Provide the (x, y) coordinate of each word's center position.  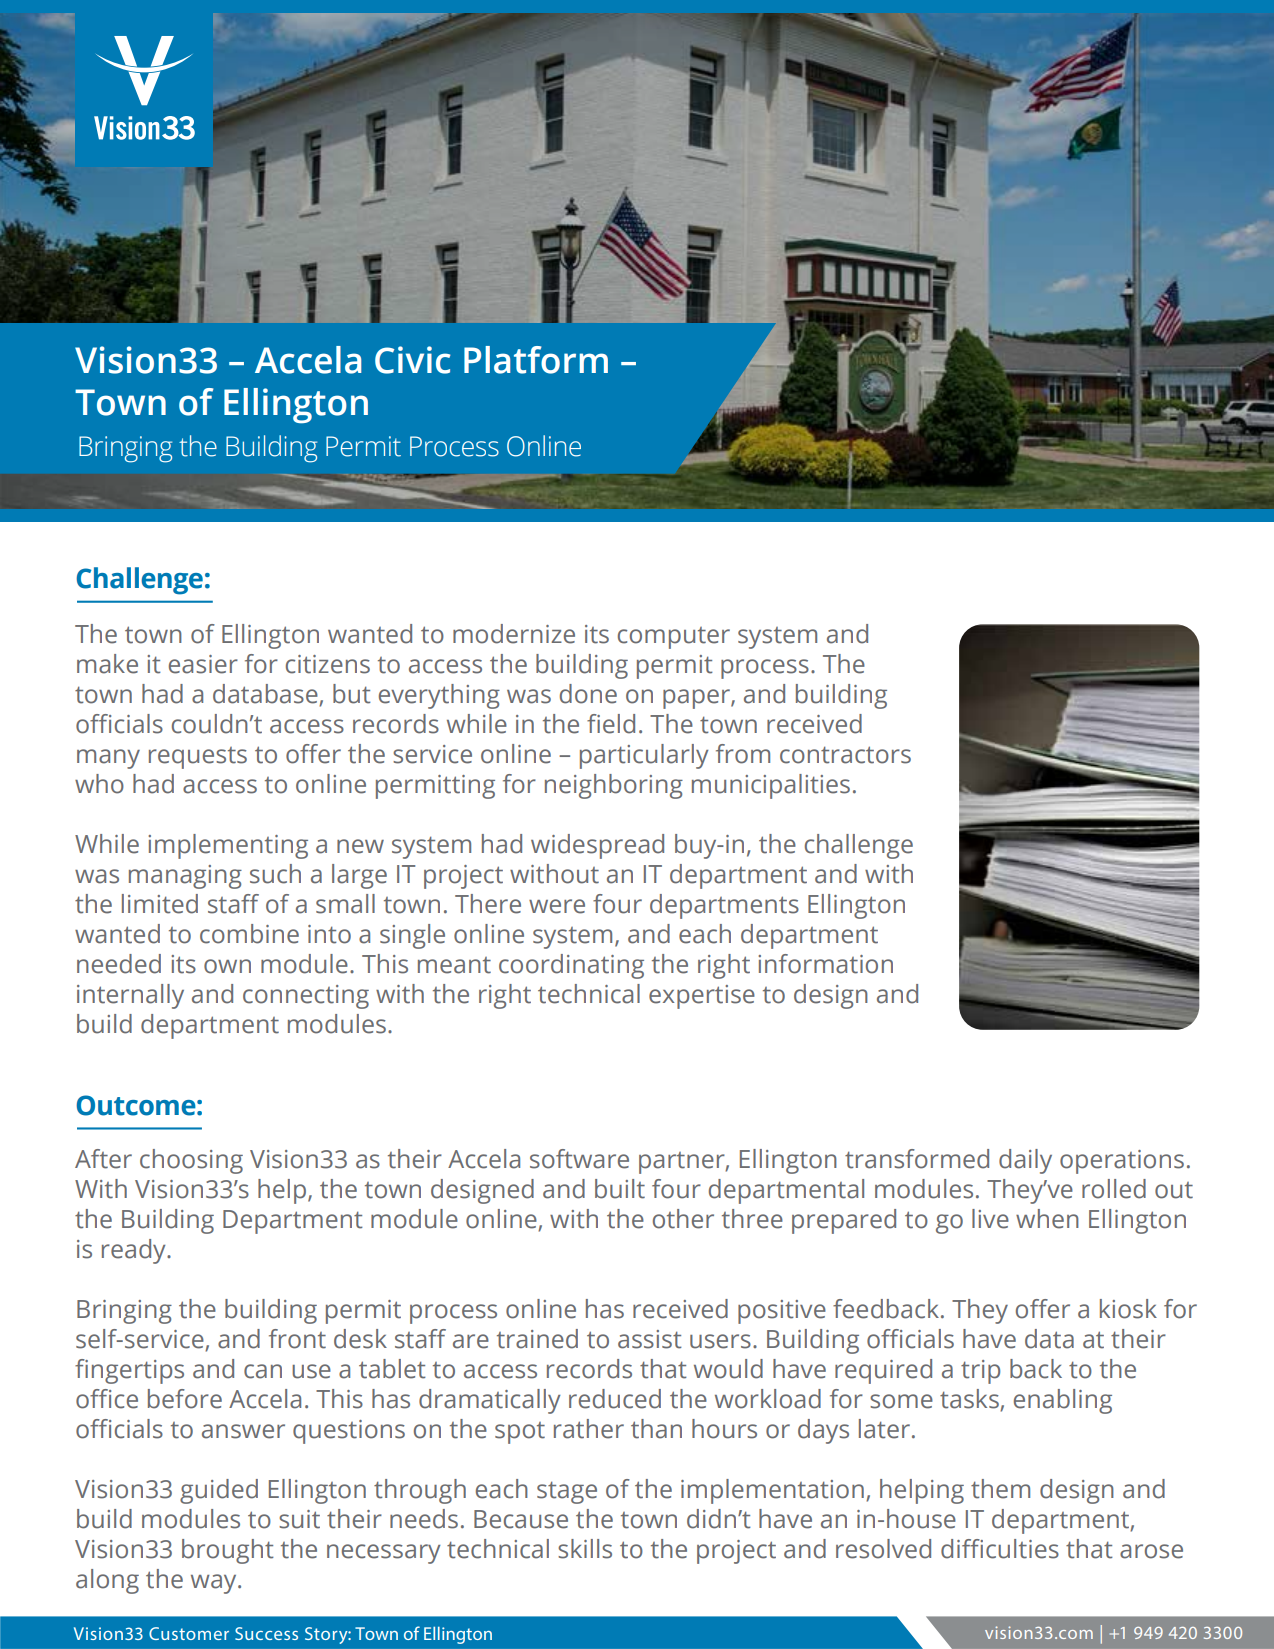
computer (674, 638)
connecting (306, 997)
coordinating (571, 966)
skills (585, 1549)
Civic (412, 360)
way (215, 1584)
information (825, 964)
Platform (536, 360)
